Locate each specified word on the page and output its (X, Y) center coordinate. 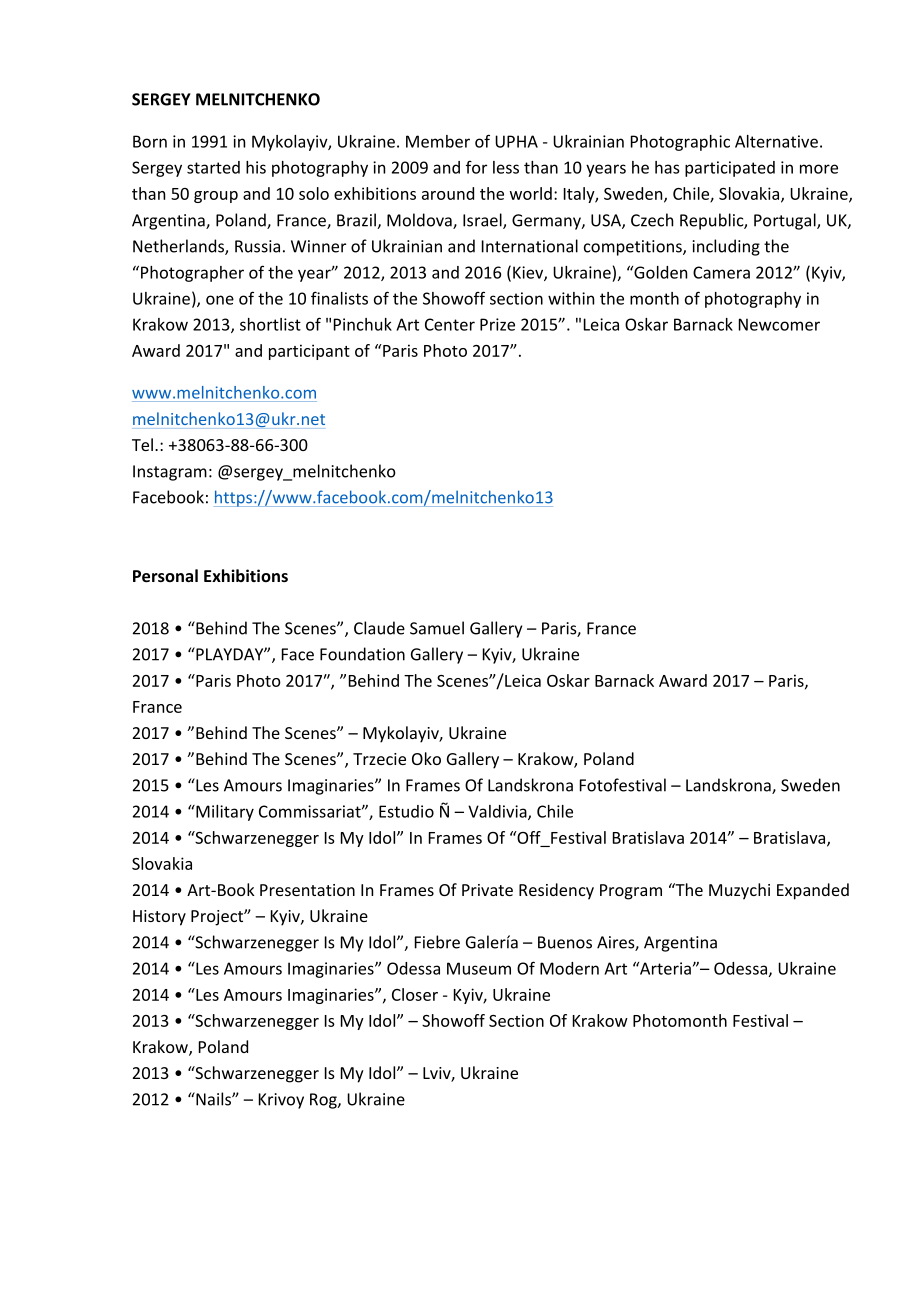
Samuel (437, 628)
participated (730, 169)
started (213, 167)
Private (487, 890)
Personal (165, 575)
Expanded (813, 891)
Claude (379, 628)
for (476, 167)
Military (224, 813)
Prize (497, 324)
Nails (213, 1099)
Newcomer (779, 324)
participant (309, 352)
